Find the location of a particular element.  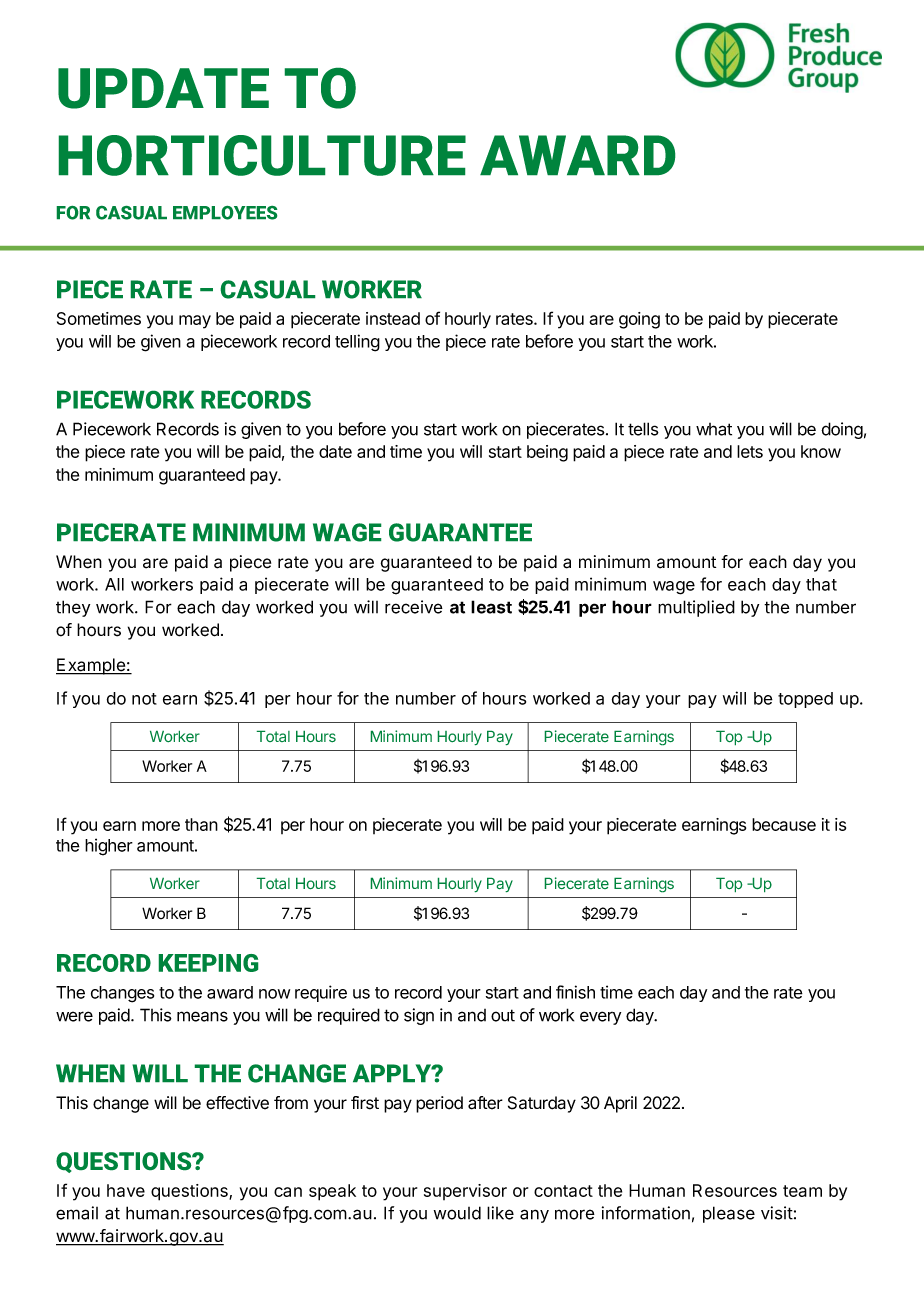

because is located at coordinates (784, 824).
